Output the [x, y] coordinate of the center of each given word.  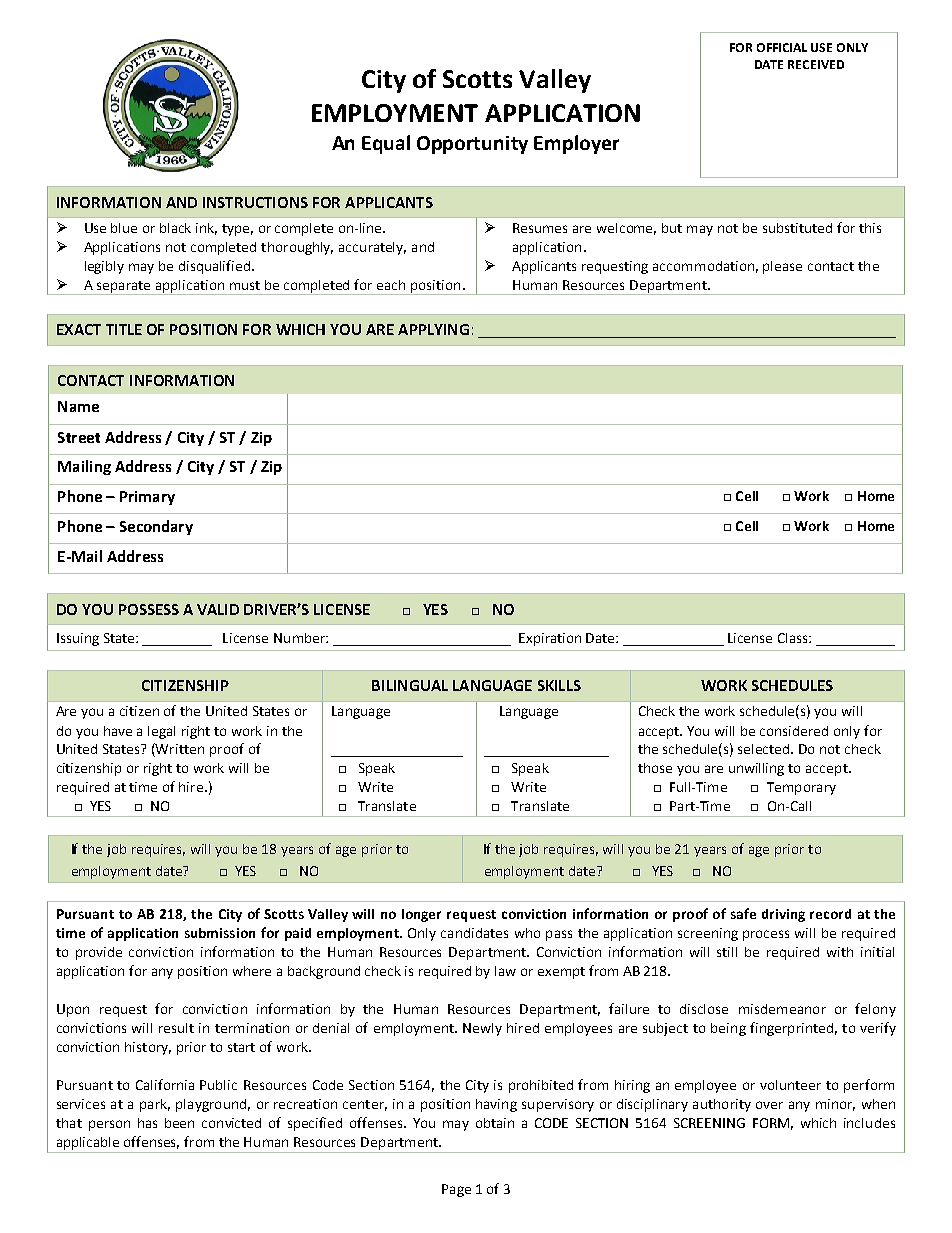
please [782, 267]
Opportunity [472, 145]
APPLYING [433, 329]
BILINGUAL [410, 685]
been [179, 1123]
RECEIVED [816, 64]
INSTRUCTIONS [255, 202]
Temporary [801, 788]
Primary [147, 498]
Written [179, 750]
